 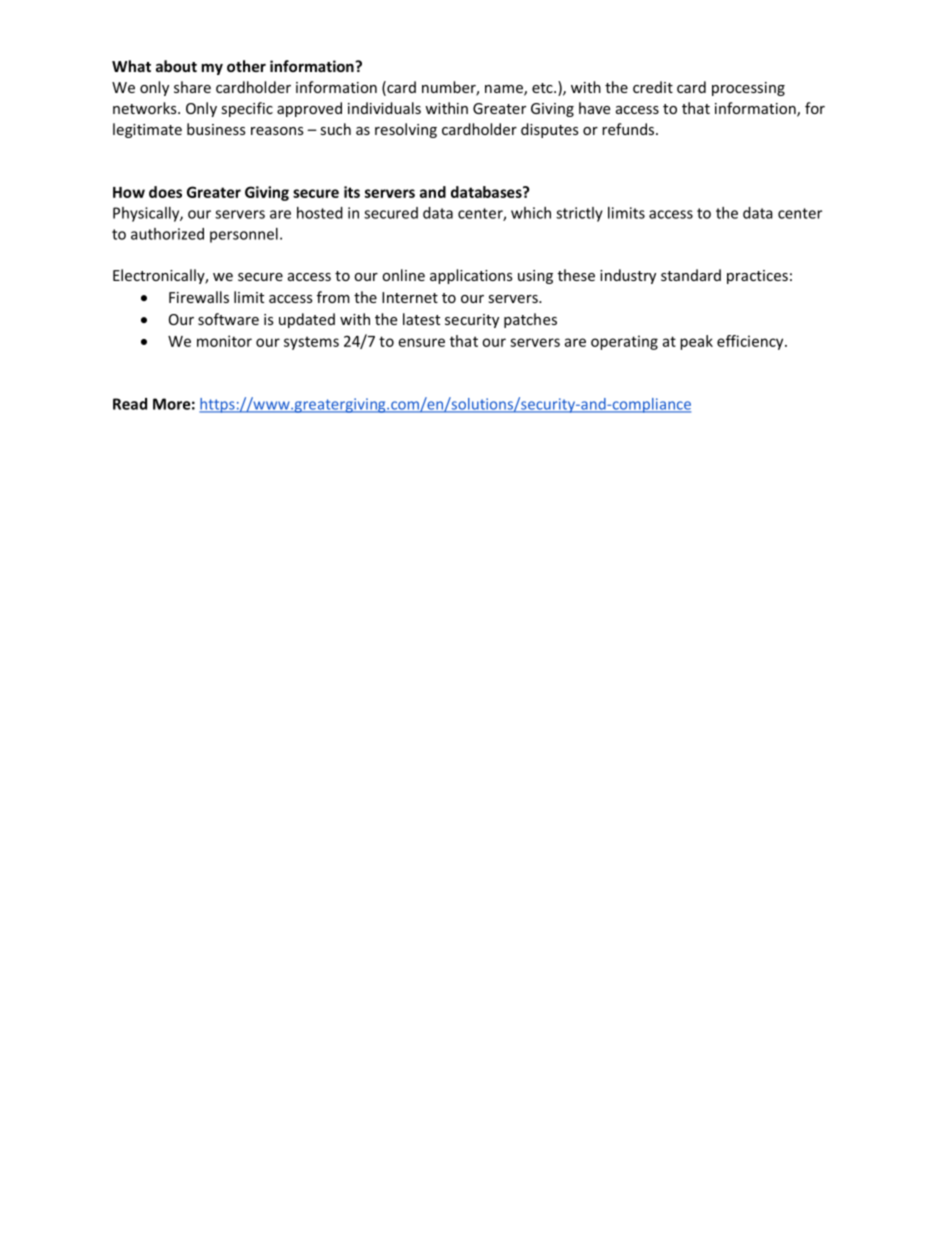 I want to click on credit, so click(x=653, y=87).
